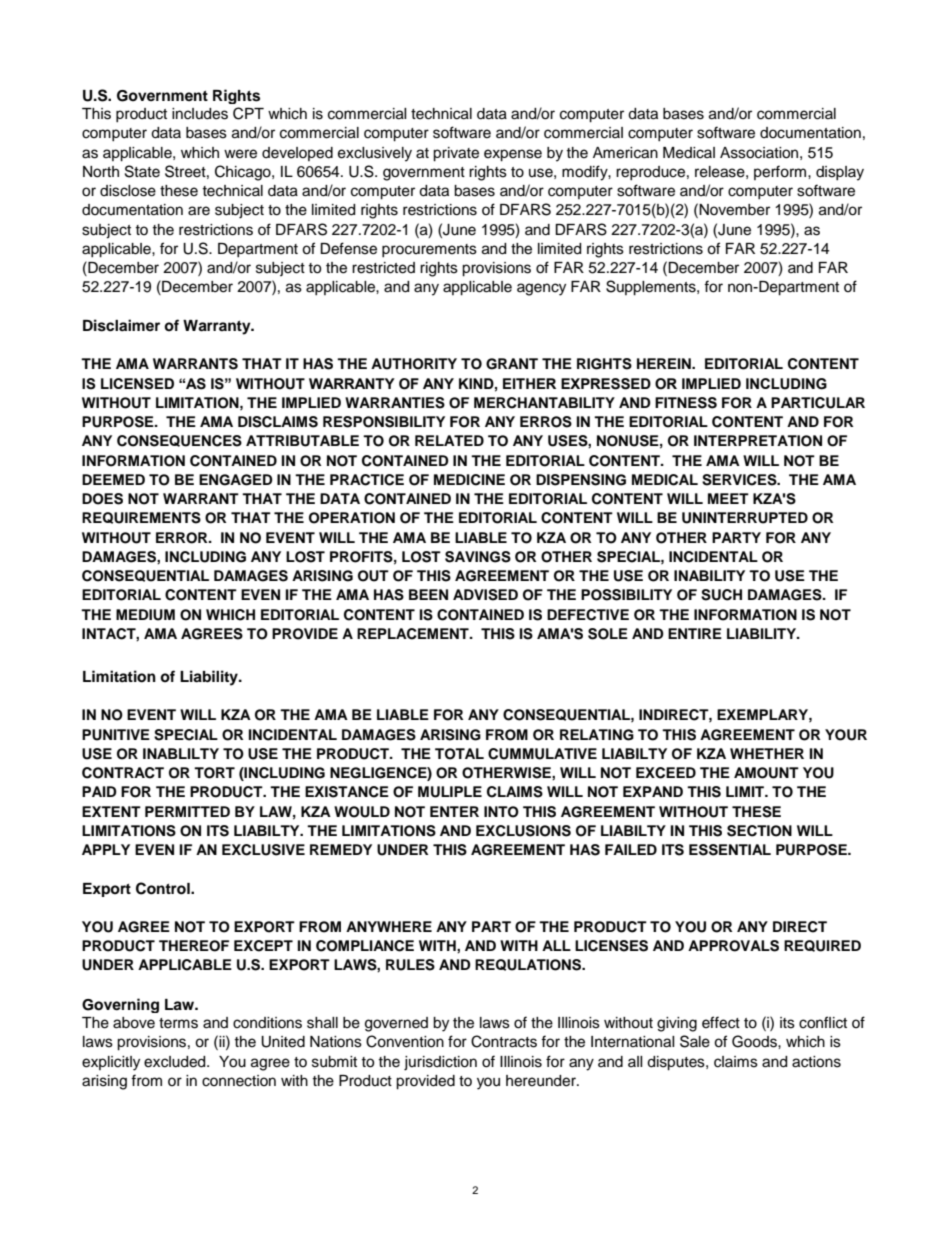 The image size is (952, 1233). Describe the element at coordinates (200, 114) in the document. I see `includes` at that location.
